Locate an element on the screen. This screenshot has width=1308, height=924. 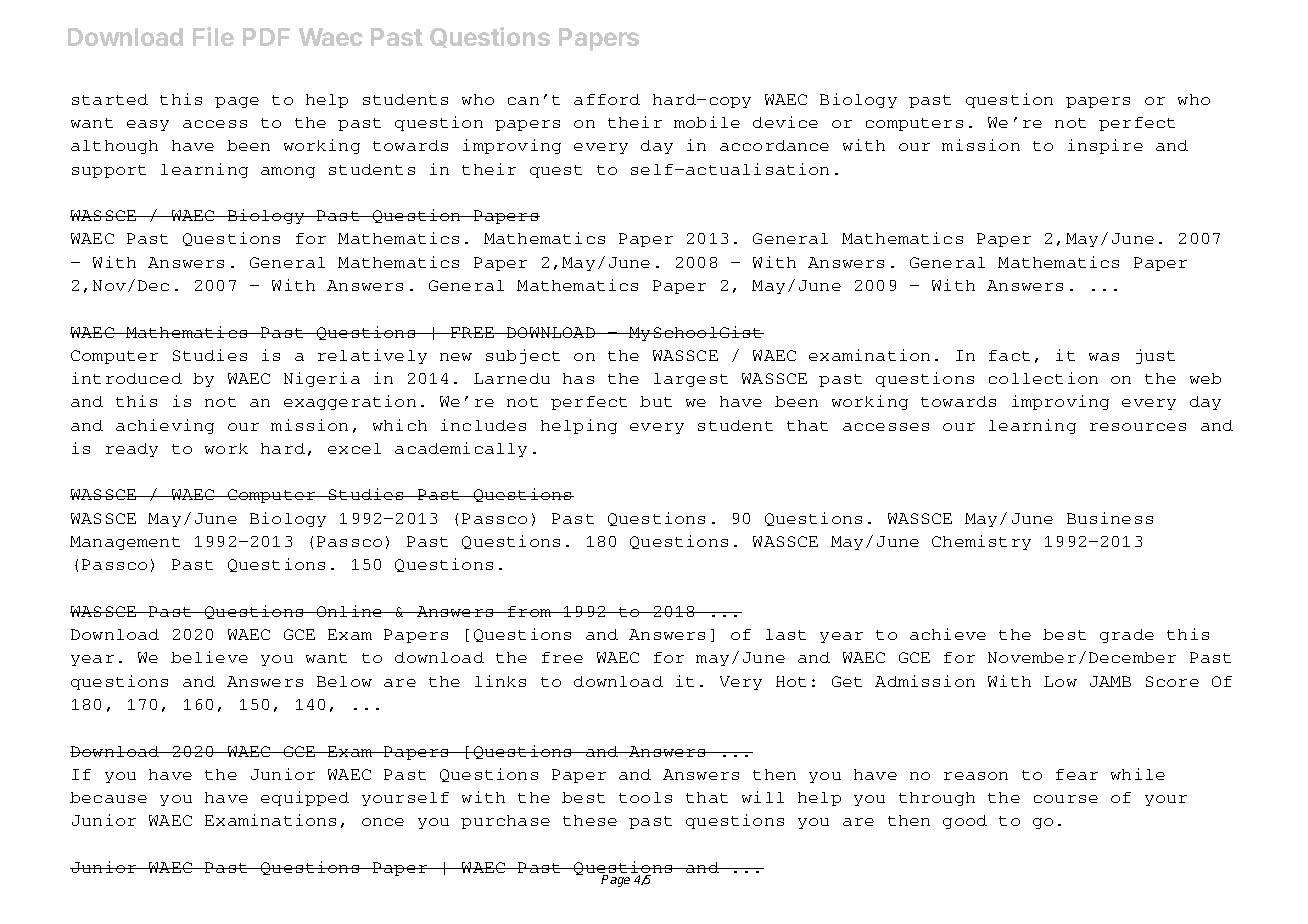
from is located at coordinates (530, 611).
